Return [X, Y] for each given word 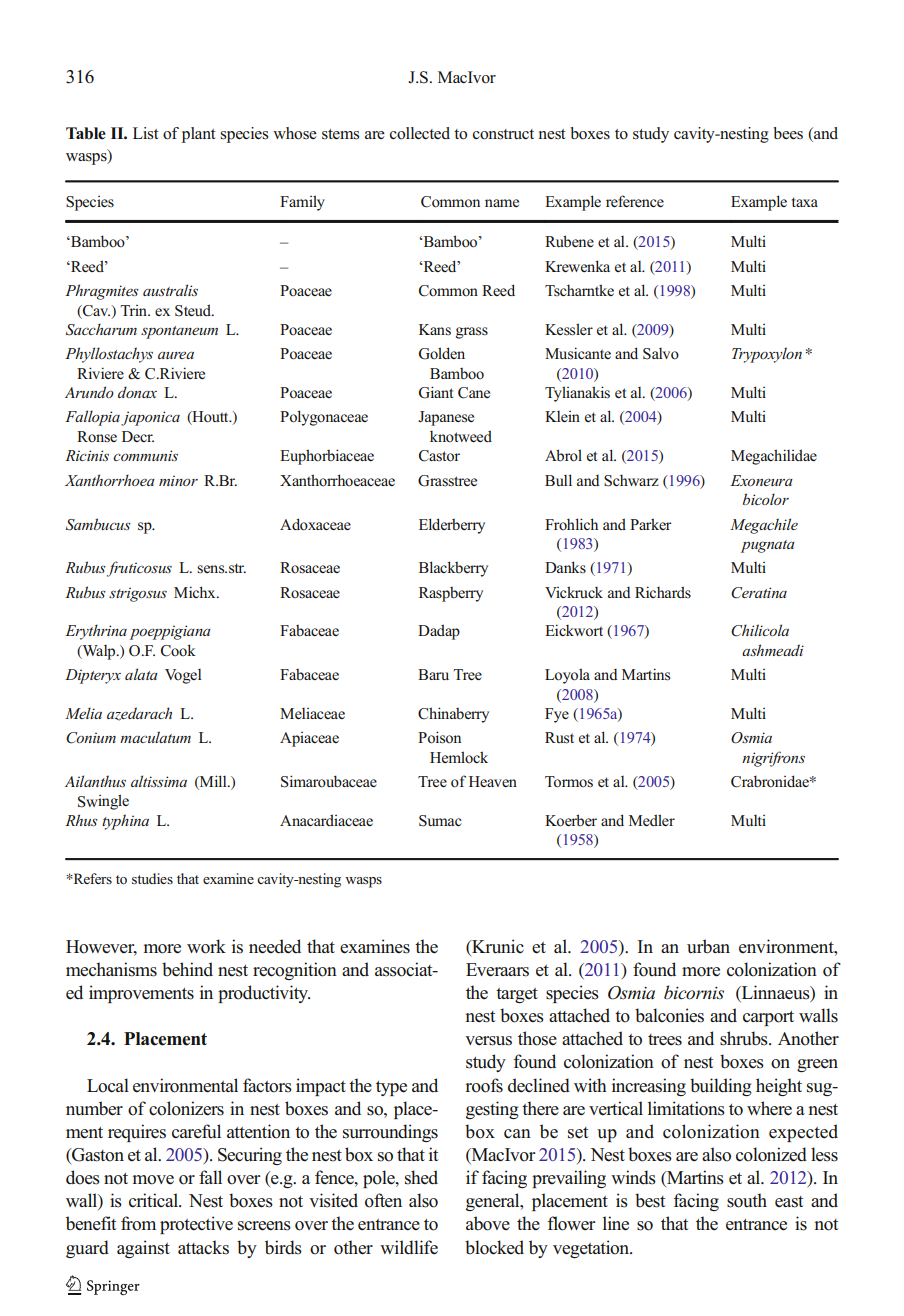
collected [420, 133]
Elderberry [452, 526]
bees [788, 133]
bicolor [766, 499]
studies [152, 878]
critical [155, 1200]
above [488, 1223]
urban [708, 946]
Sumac [440, 821]
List [146, 133]
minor [178, 480]
